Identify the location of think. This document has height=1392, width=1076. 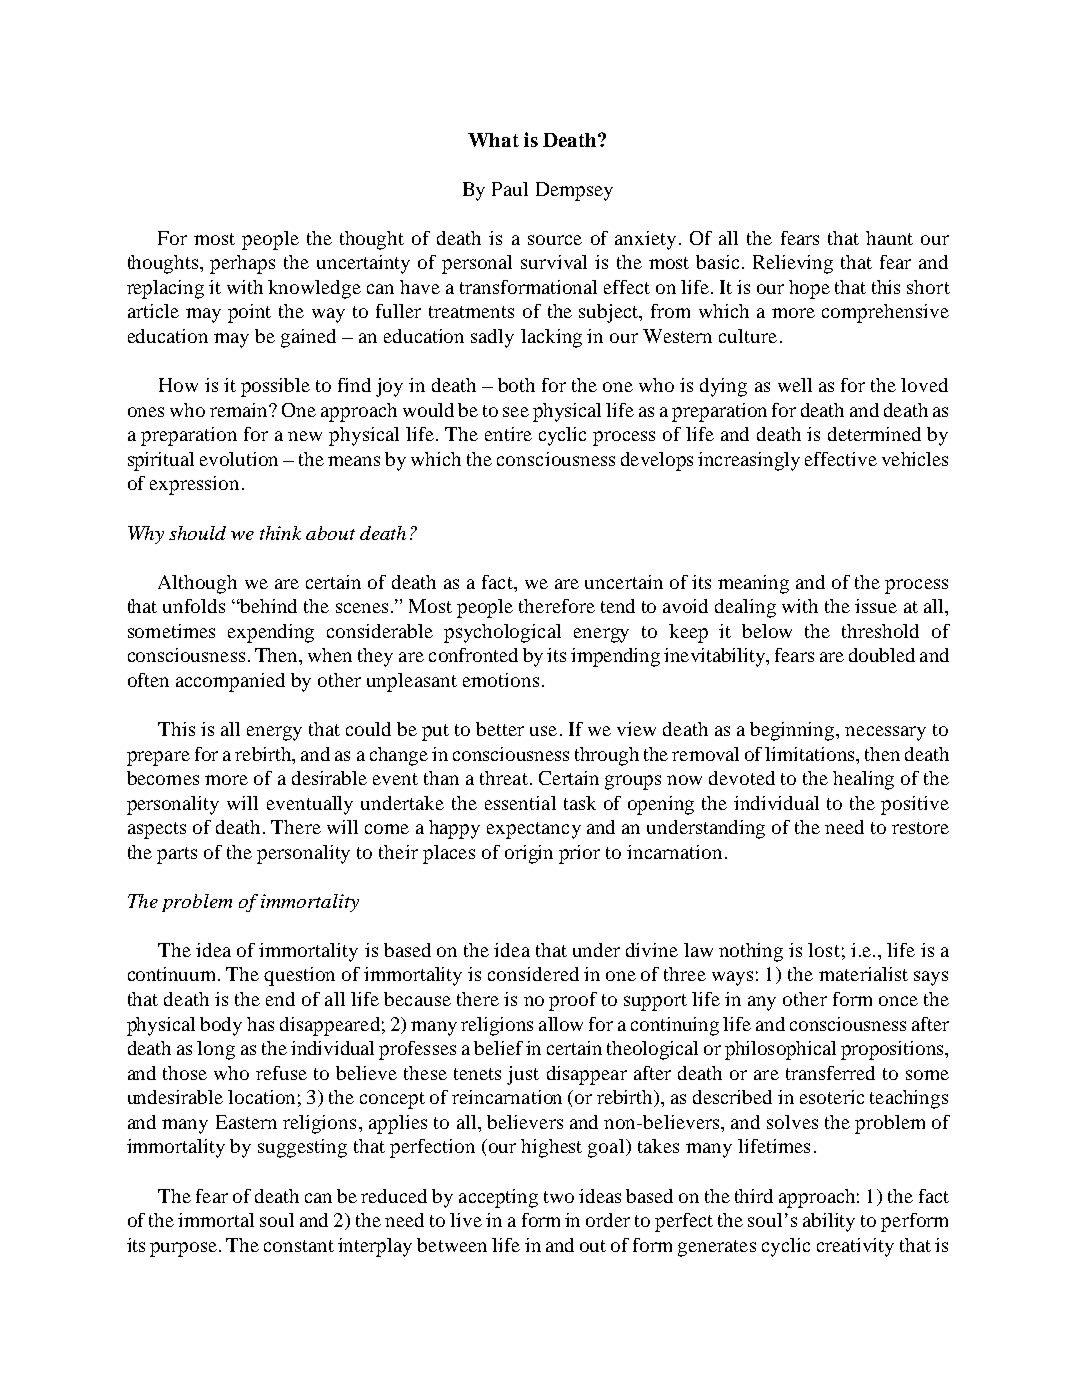
(280, 533).
